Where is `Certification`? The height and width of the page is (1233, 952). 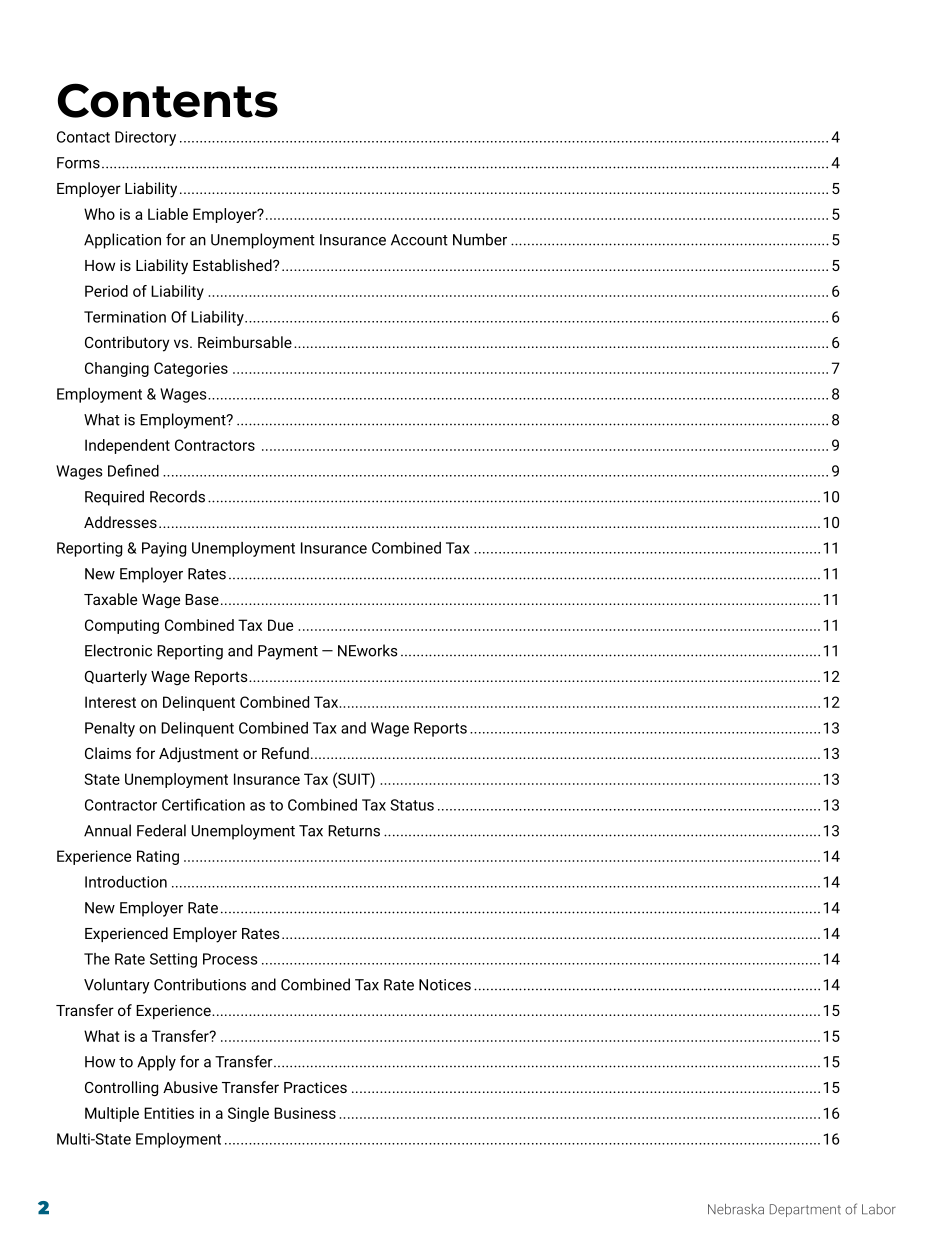 Certification is located at coordinates (203, 804).
